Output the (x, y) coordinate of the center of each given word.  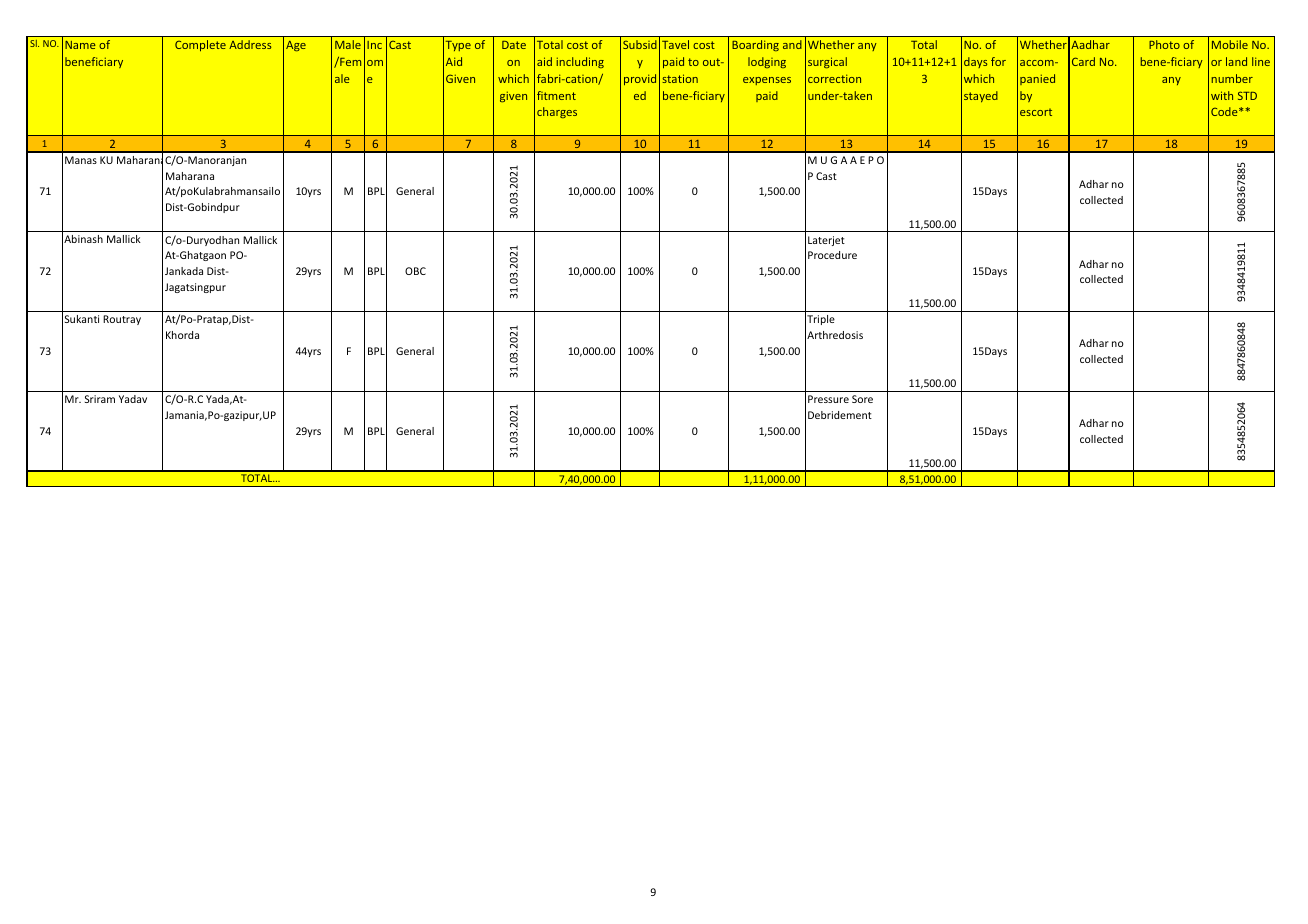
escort (1036, 112)
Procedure (832, 255)
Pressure (828, 399)
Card (1083, 61)
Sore (862, 399)
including (580, 62)
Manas (81, 160)
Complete (200, 45)
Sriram (100, 399)
